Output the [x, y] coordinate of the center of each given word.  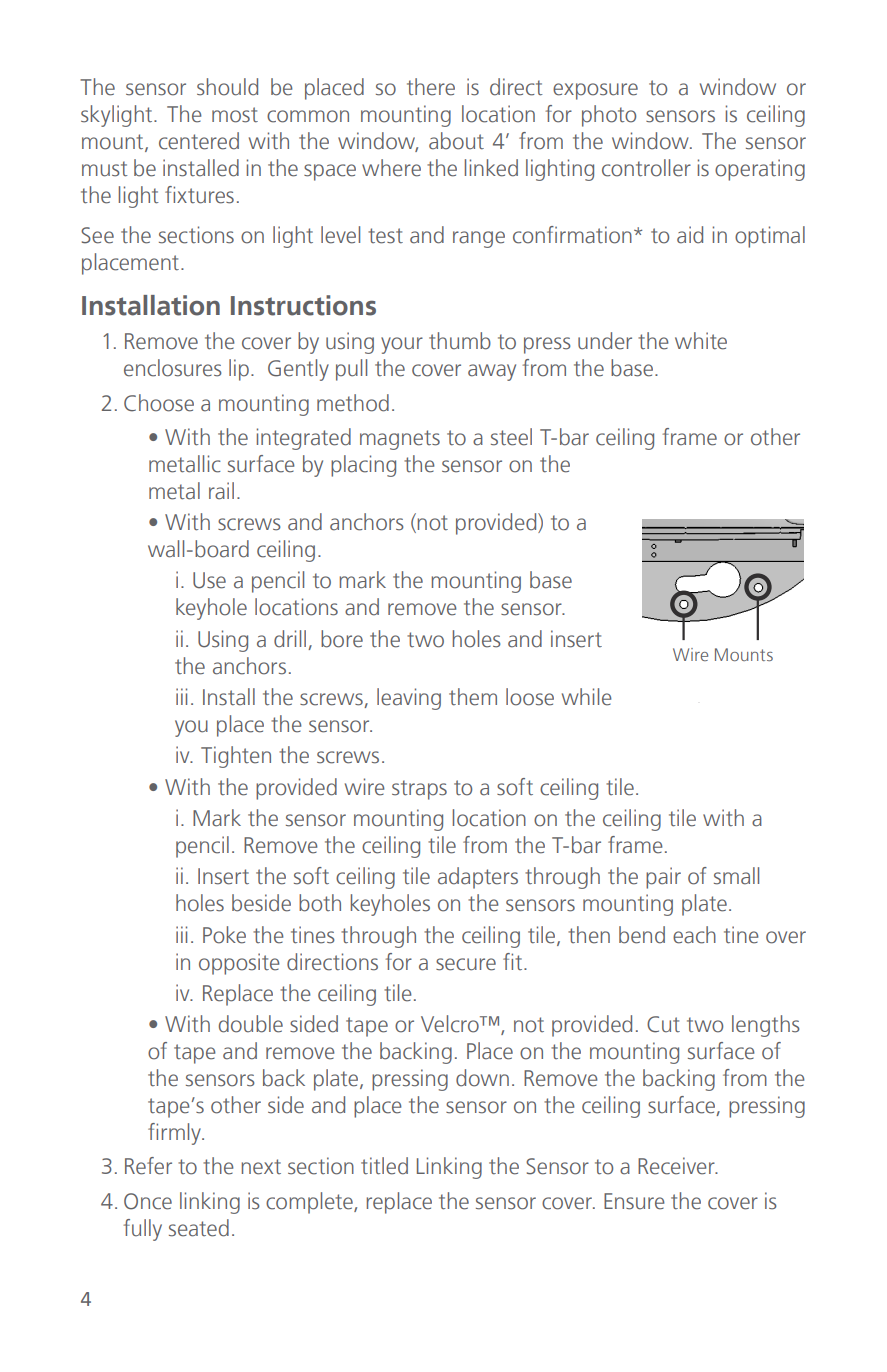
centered [199, 141]
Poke [224, 935]
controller [646, 168]
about [456, 141]
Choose [159, 403]
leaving [409, 699]
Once [148, 1201]
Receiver [677, 1166]
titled [384, 1166]
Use [209, 580]
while [587, 697]
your [402, 345]
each [694, 935]
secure [466, 964]
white [701, 341]
